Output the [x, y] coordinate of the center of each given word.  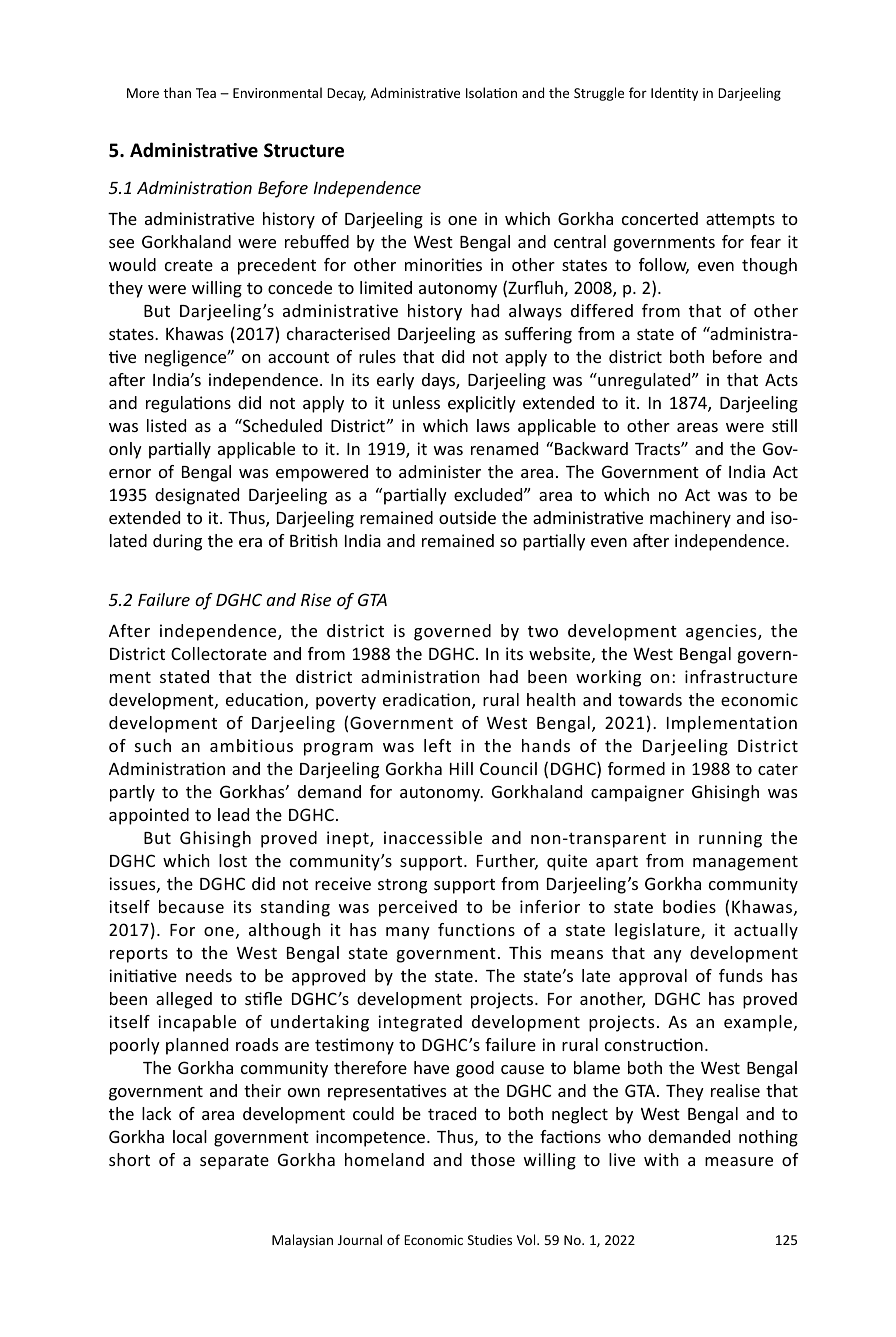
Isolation [491, 92]
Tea [206, 93]
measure [739, 1161]
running [730, 839]
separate [234, 1162]
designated [197, 496]
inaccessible [433, 837]
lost [233, 860]
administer [440, 471]
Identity [674, 94]
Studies [490, 1239]
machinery [690, 519]
